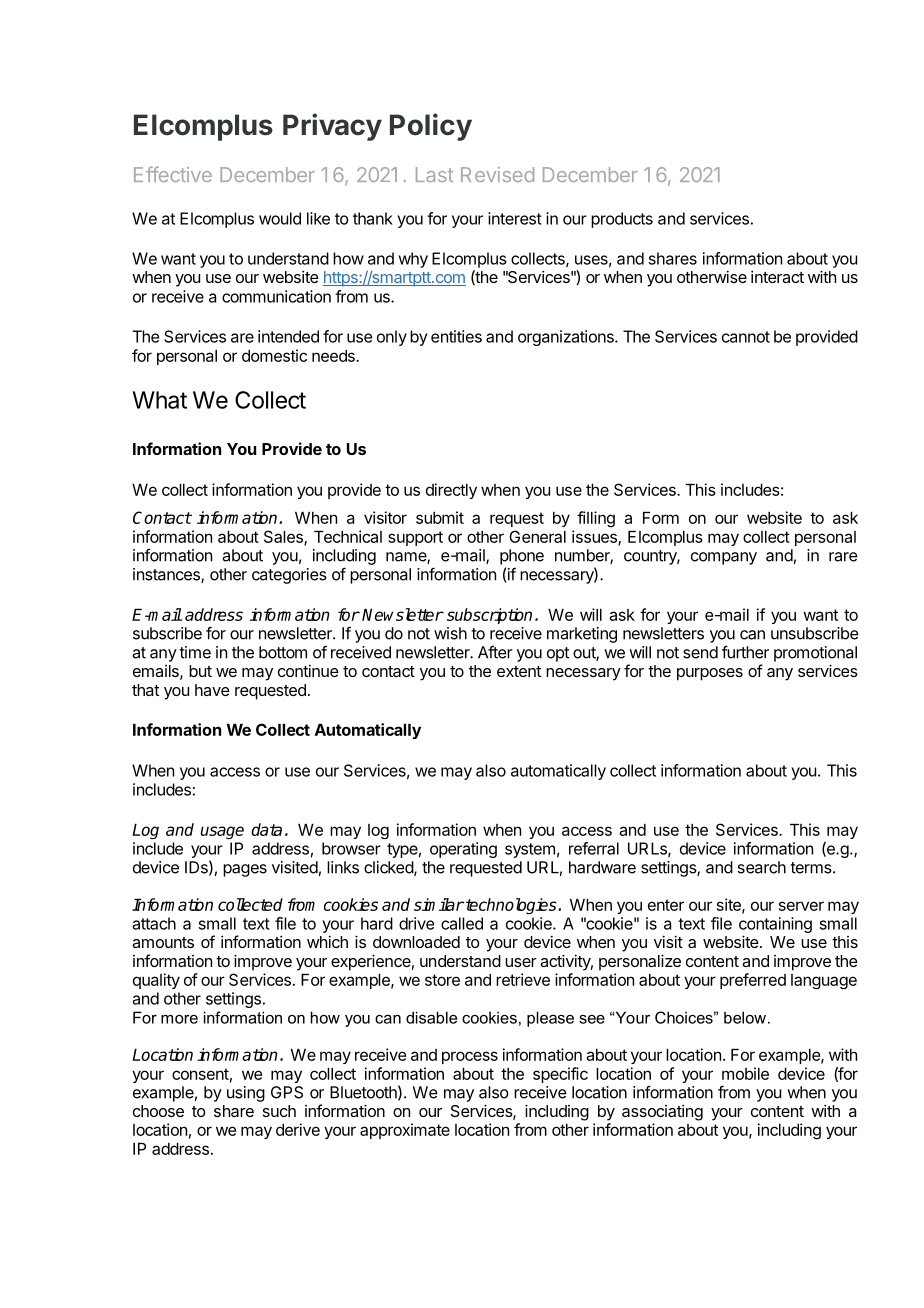 This screenshot has height=1308, width=924. I want to click on Effective, so click(173, 174).
